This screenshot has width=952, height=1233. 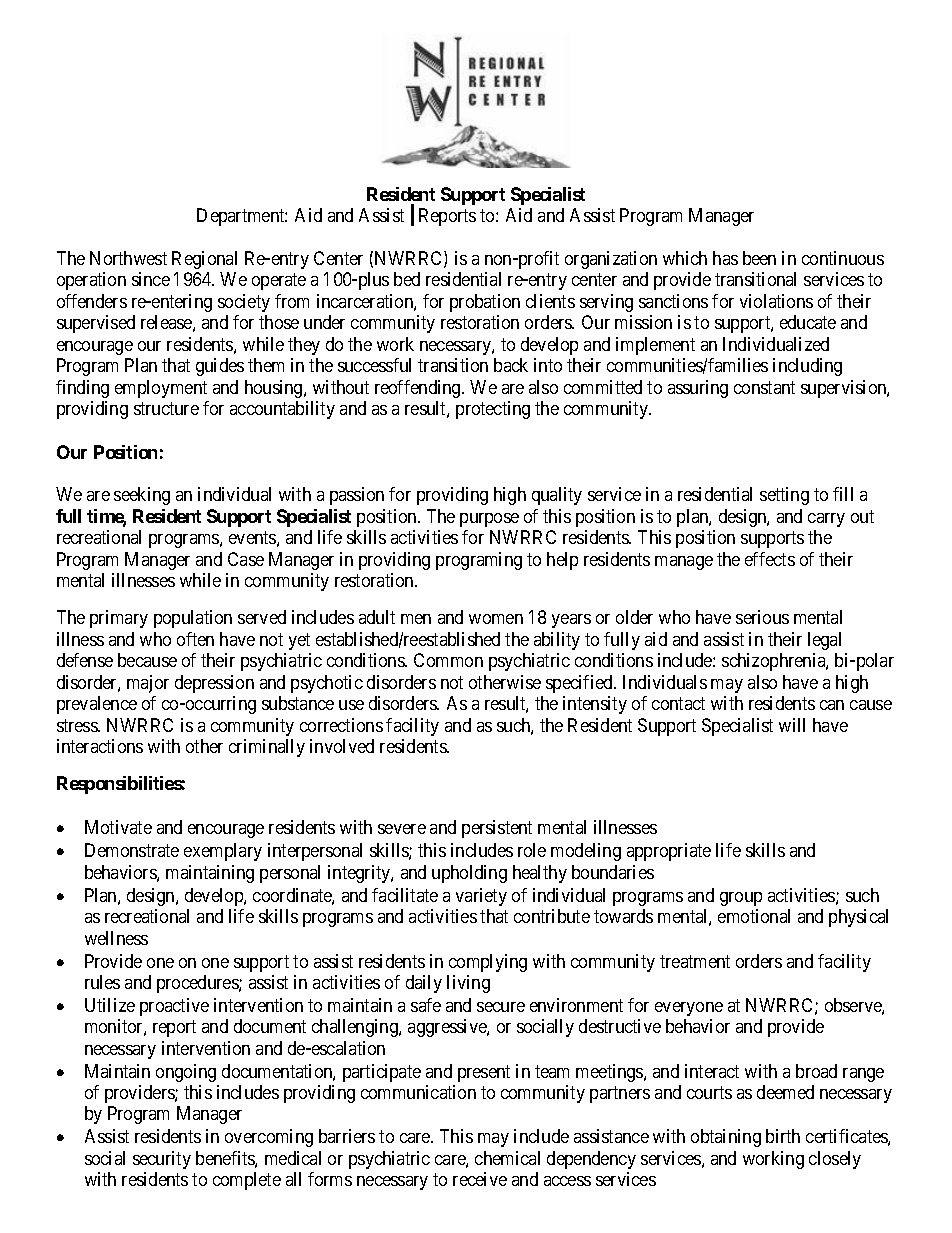 I want to click on Common, so click(x=448, y=660).
